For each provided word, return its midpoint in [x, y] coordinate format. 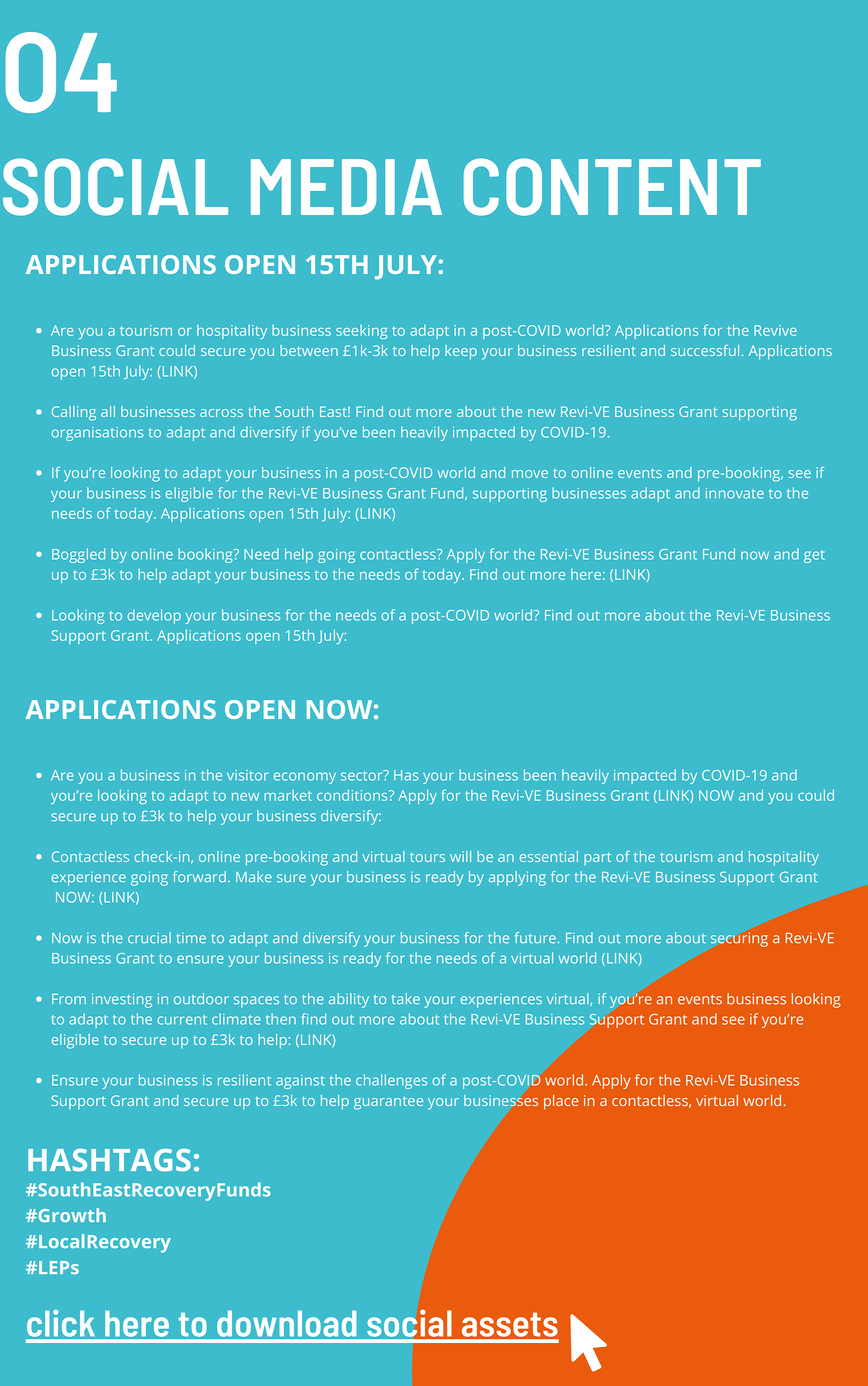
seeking [361, 332]
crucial [149, 937]
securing [739, 939]
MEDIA [346, 187]
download [287, 1323]
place [561, 1102]
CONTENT [612, 187]
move [530, 474]
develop [154, 616]
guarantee [388, 1103]
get [814, 556]
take [406, 998]
